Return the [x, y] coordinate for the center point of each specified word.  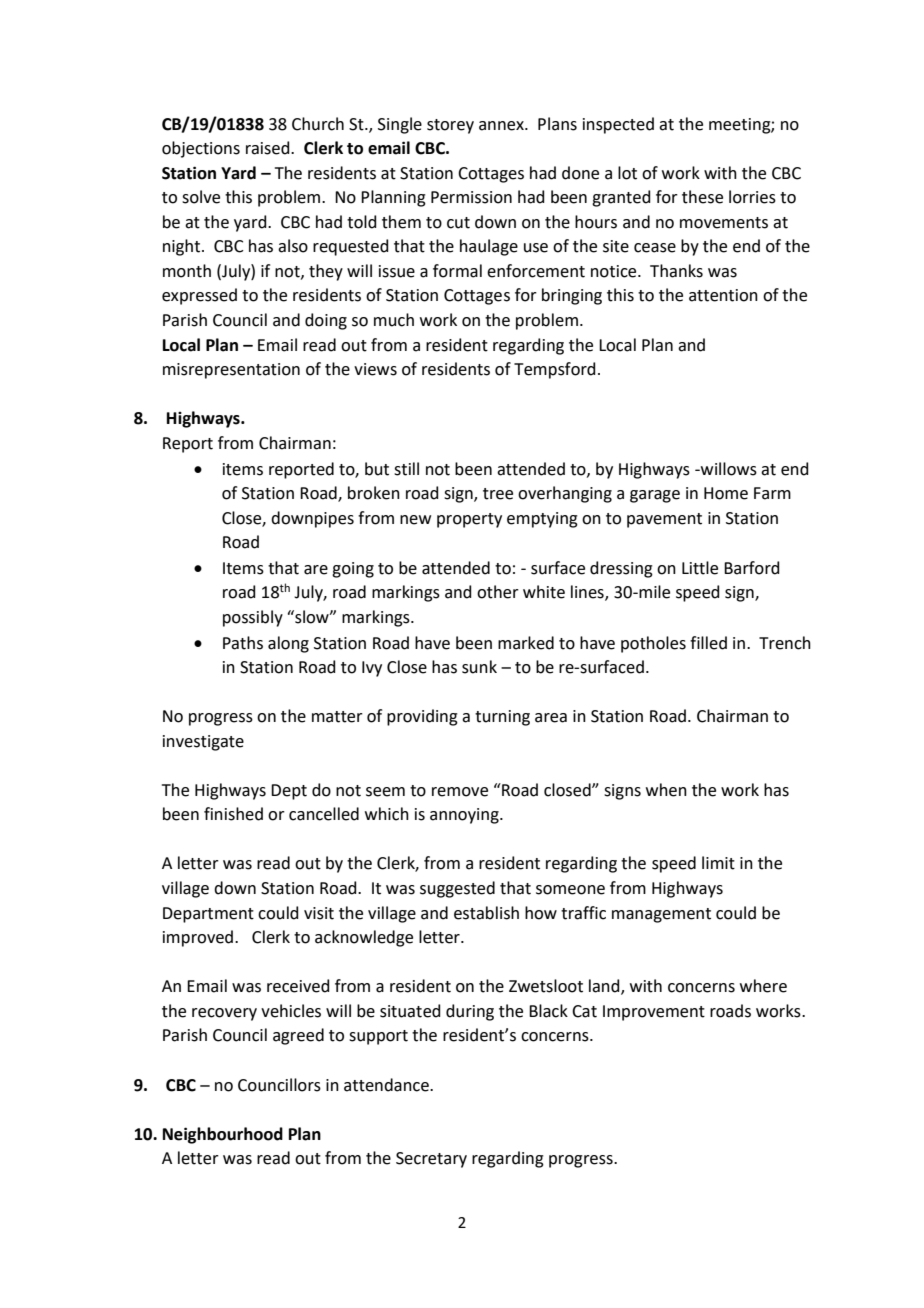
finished [233, 814]
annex [502, 126]
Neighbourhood [223, 1135]
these [702, 197]
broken [374, 493]
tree [498, 494]
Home [726, 493]
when [666, 790]
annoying [465, 816]
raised [269, 148]
